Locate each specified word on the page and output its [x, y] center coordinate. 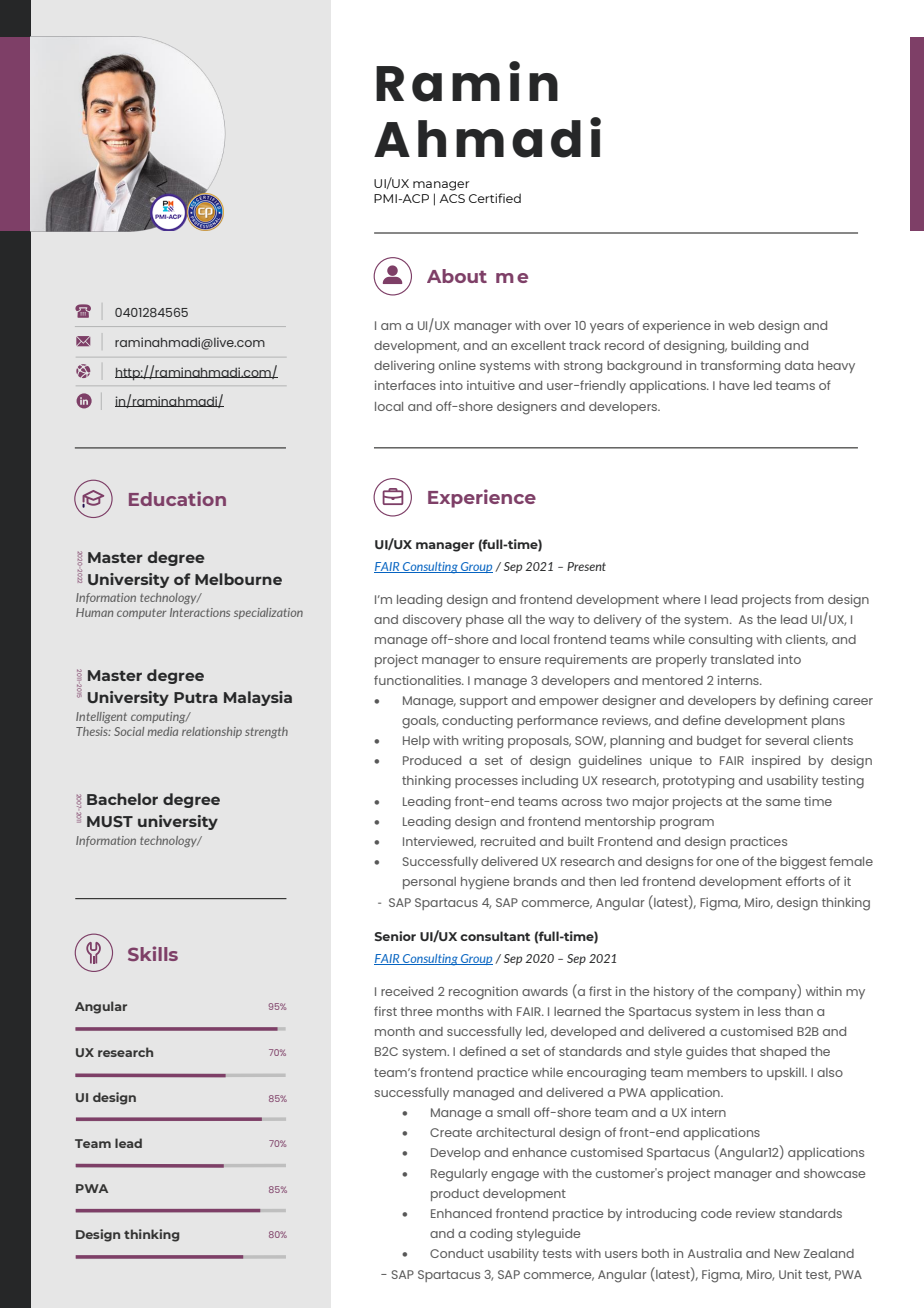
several [787, 740]
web [741, 325]
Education [177, 498]
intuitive [491, 385]
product [455, 1195]
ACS [452, 198]
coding [491, 1235]
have [734, 385]
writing [482, 742]
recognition [483, 993]
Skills [153, 953]
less [769, 1011]
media [163, 731]
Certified [495, 198]
